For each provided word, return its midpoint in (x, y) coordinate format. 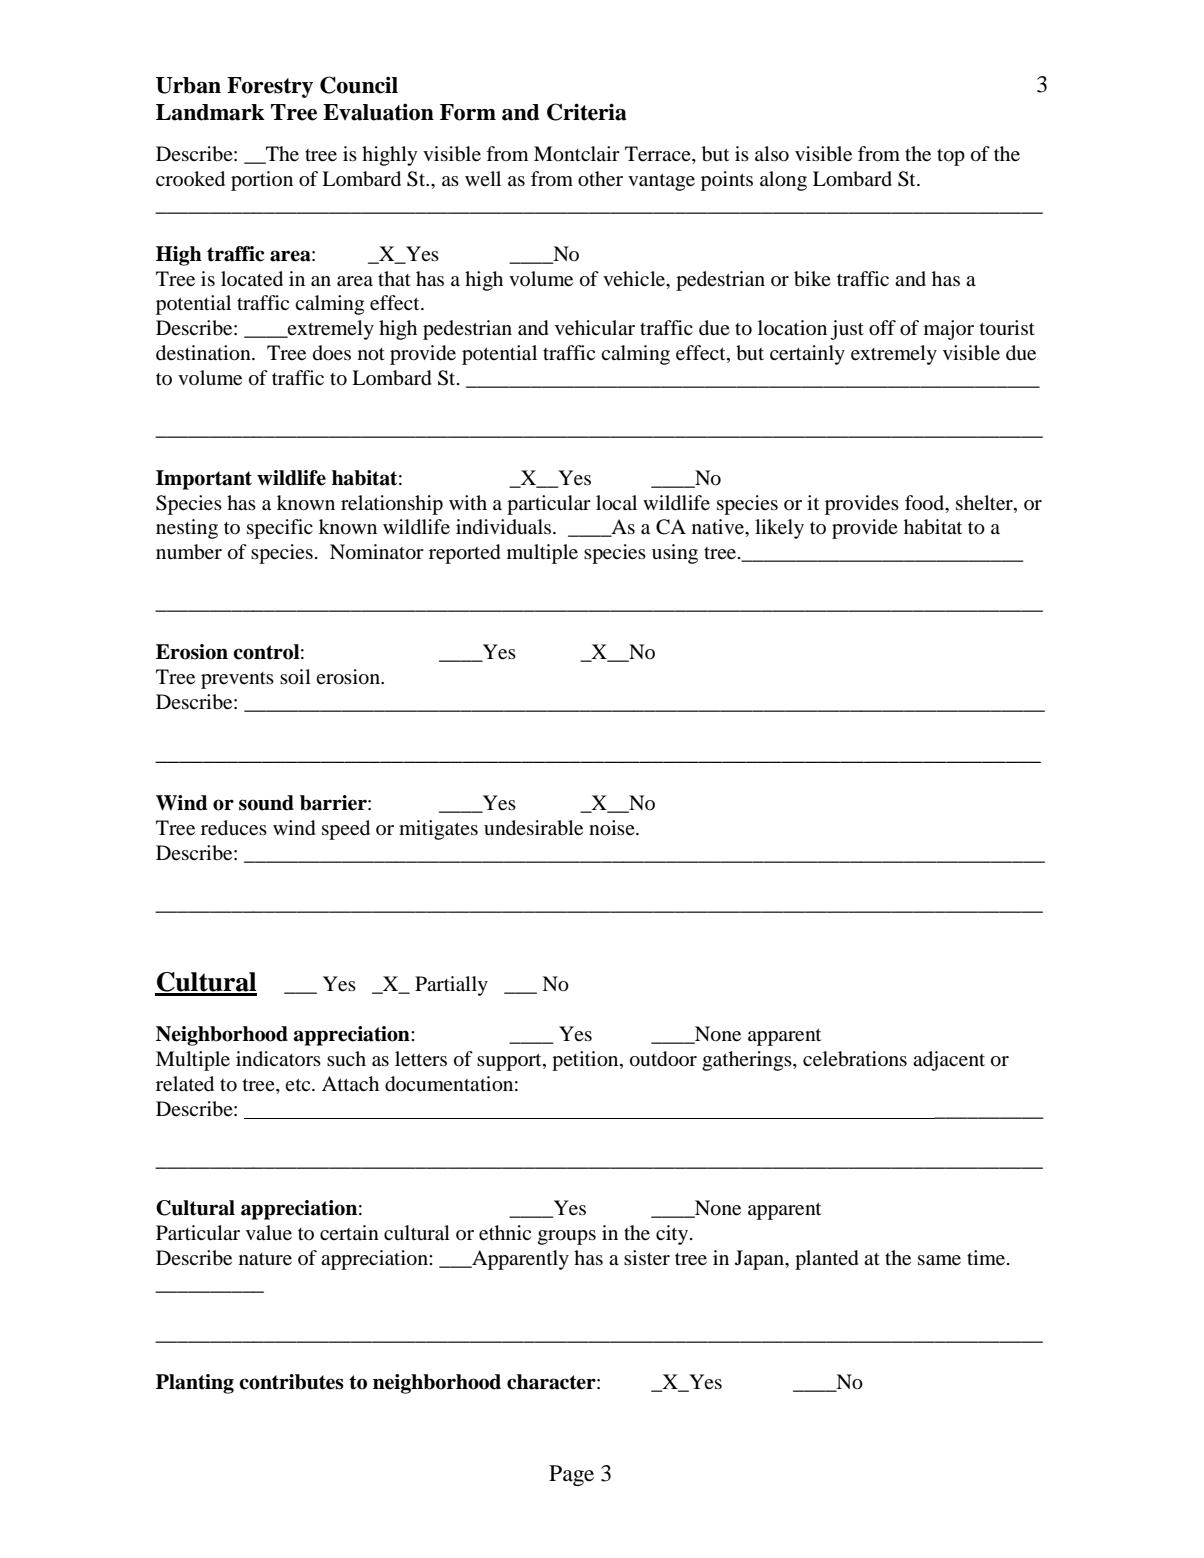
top (951, 157)
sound (266, 803)
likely (779, 529)
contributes (291, 1382)
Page (571, 1475)
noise (613, 828)
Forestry (270, 87)
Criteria (586, 112)
